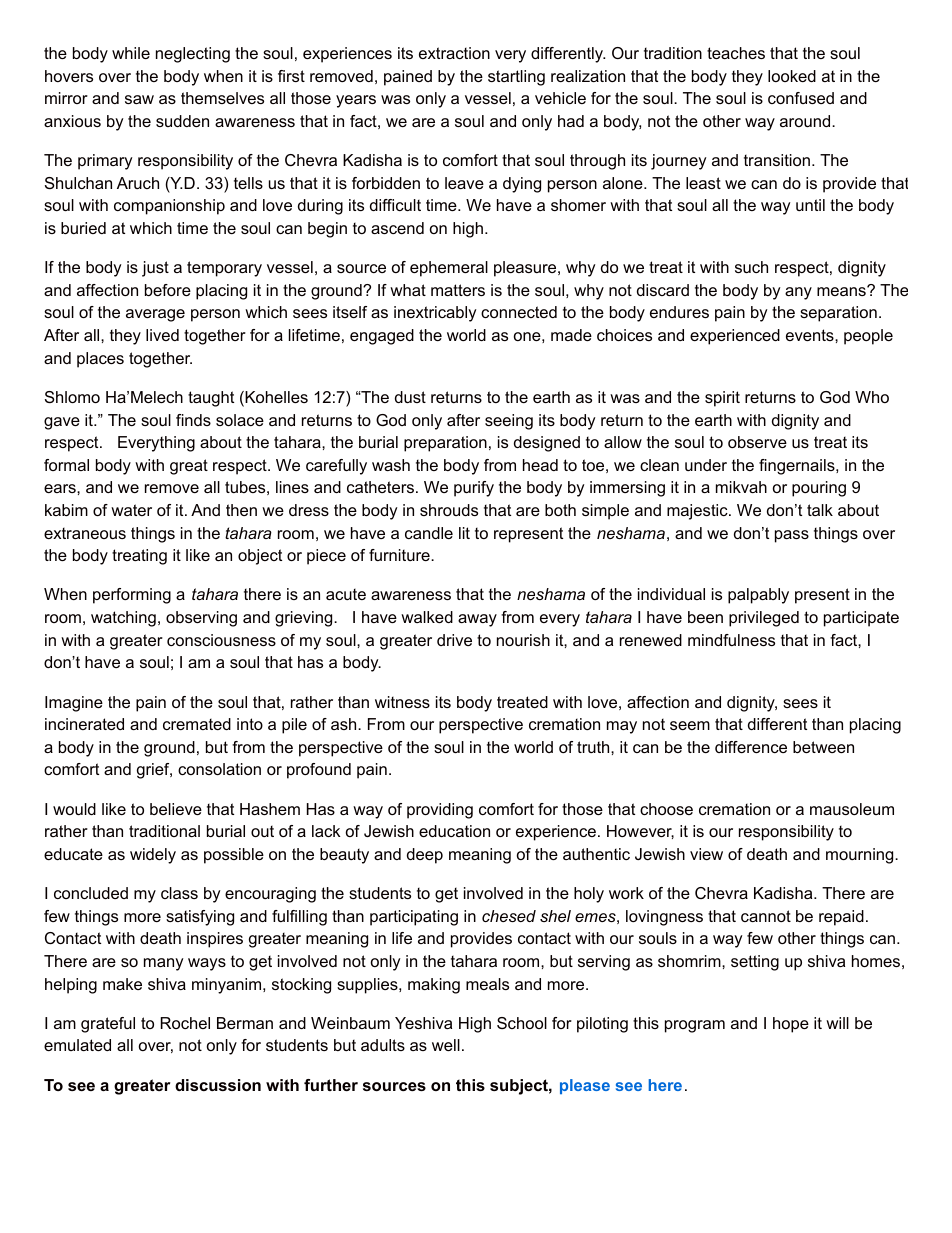 The width and height of the screenshot is (952, 1233). I want to click on furniture, so click(400, 555).
